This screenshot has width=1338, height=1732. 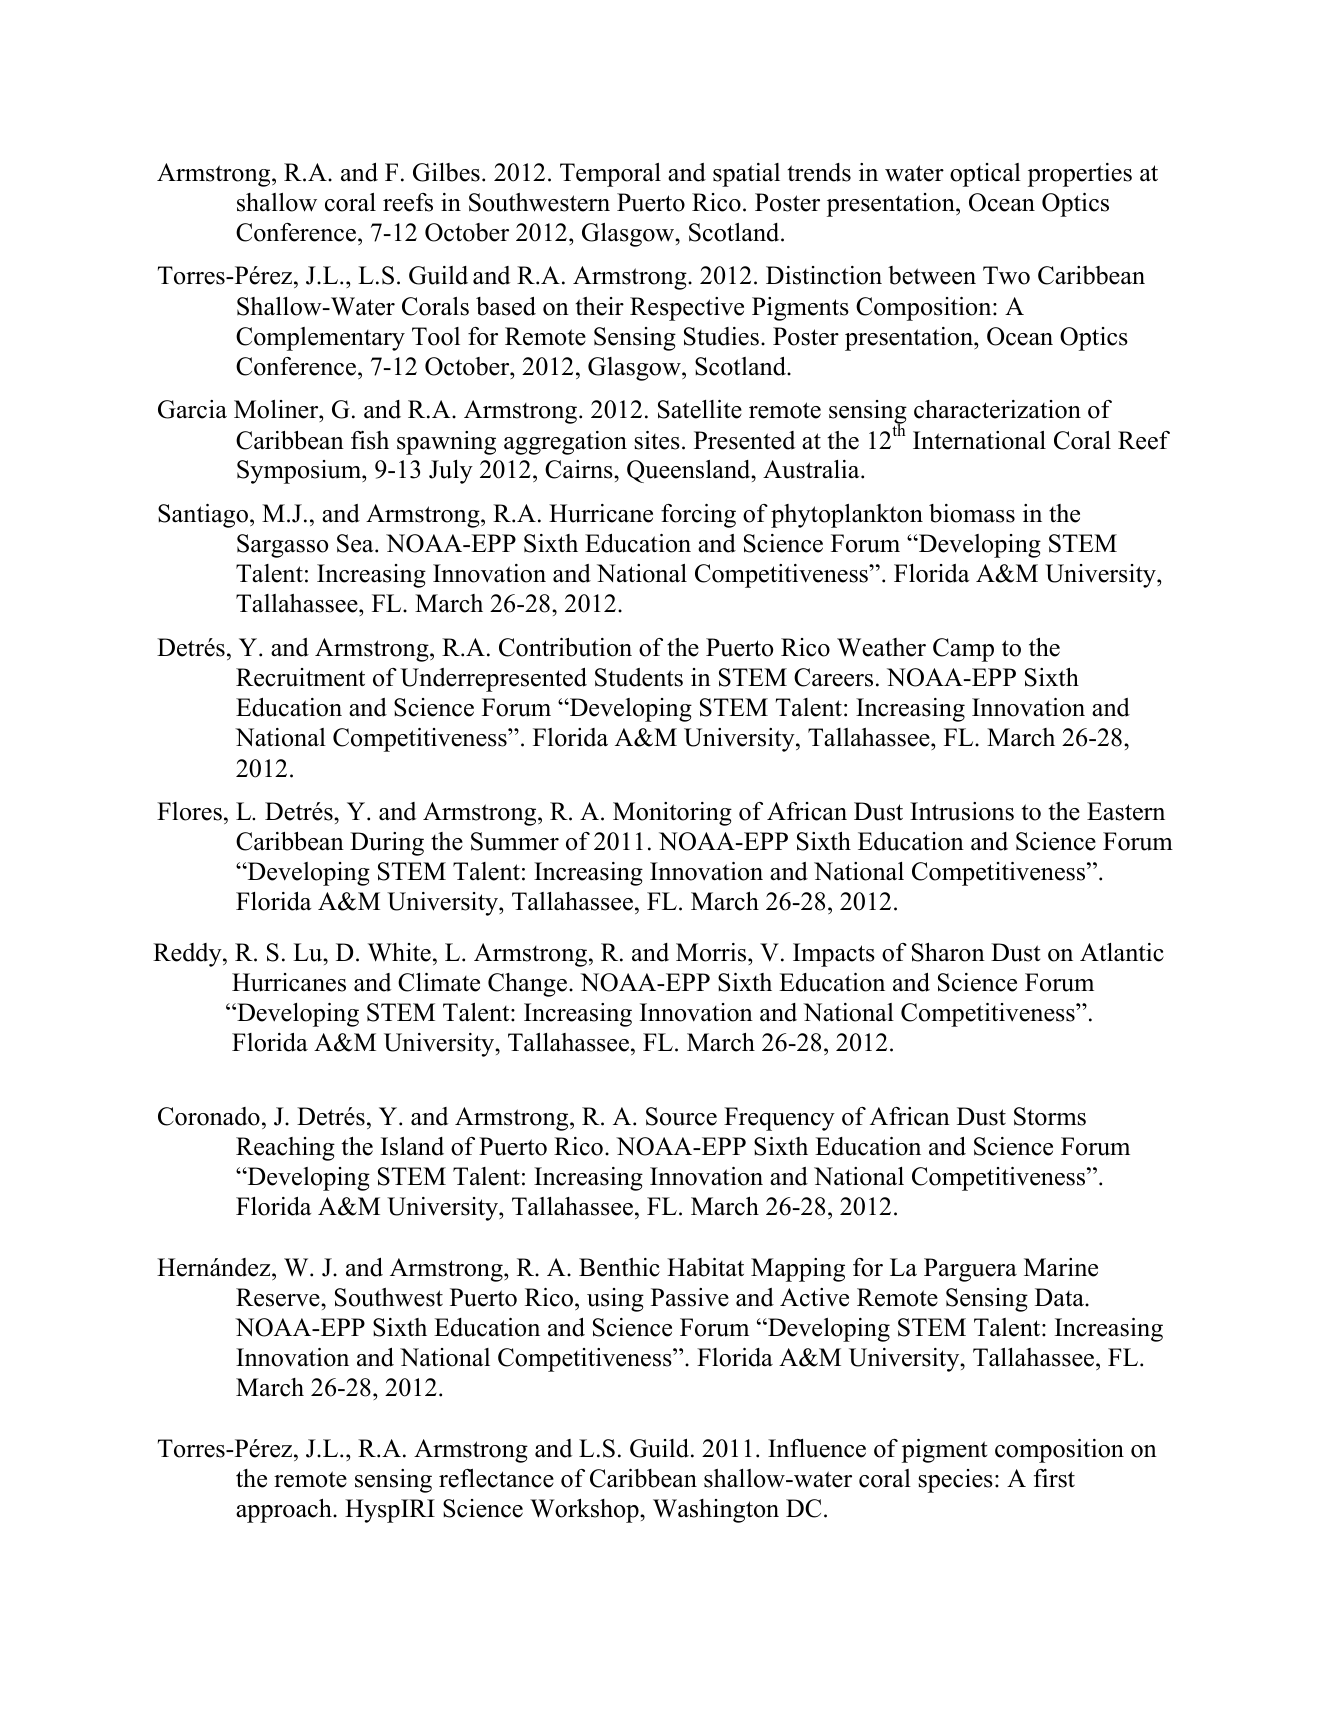 I want to click on Washington, so click(x=716, y=1511).
